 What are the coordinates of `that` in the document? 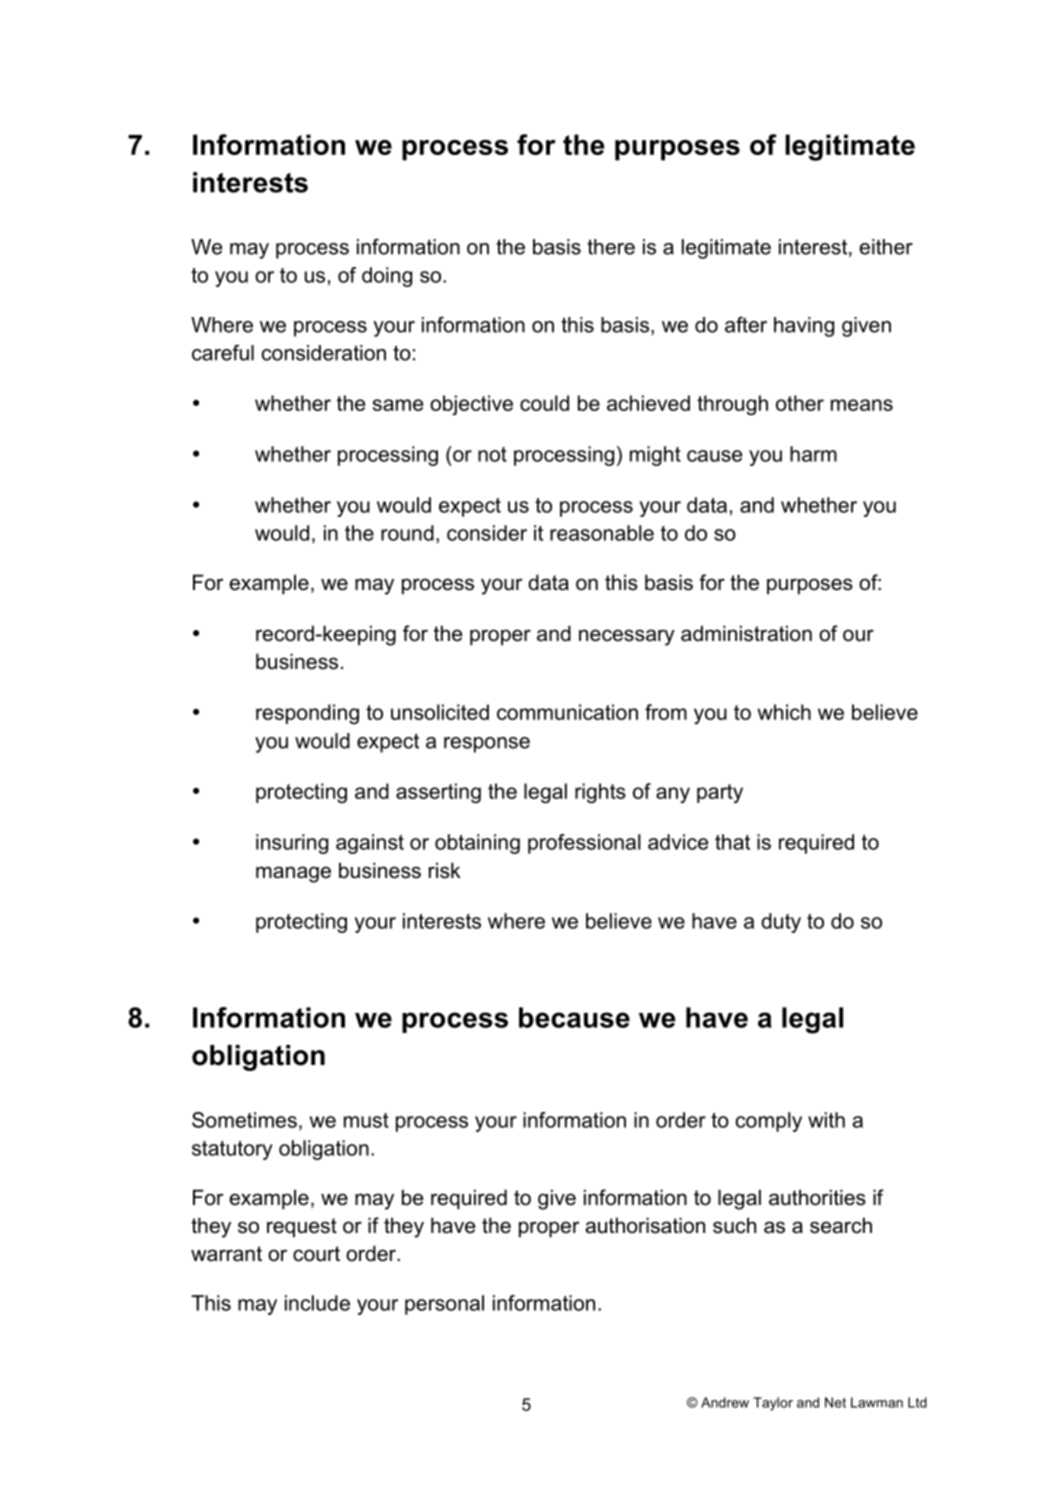 It's located at (732, 842).
